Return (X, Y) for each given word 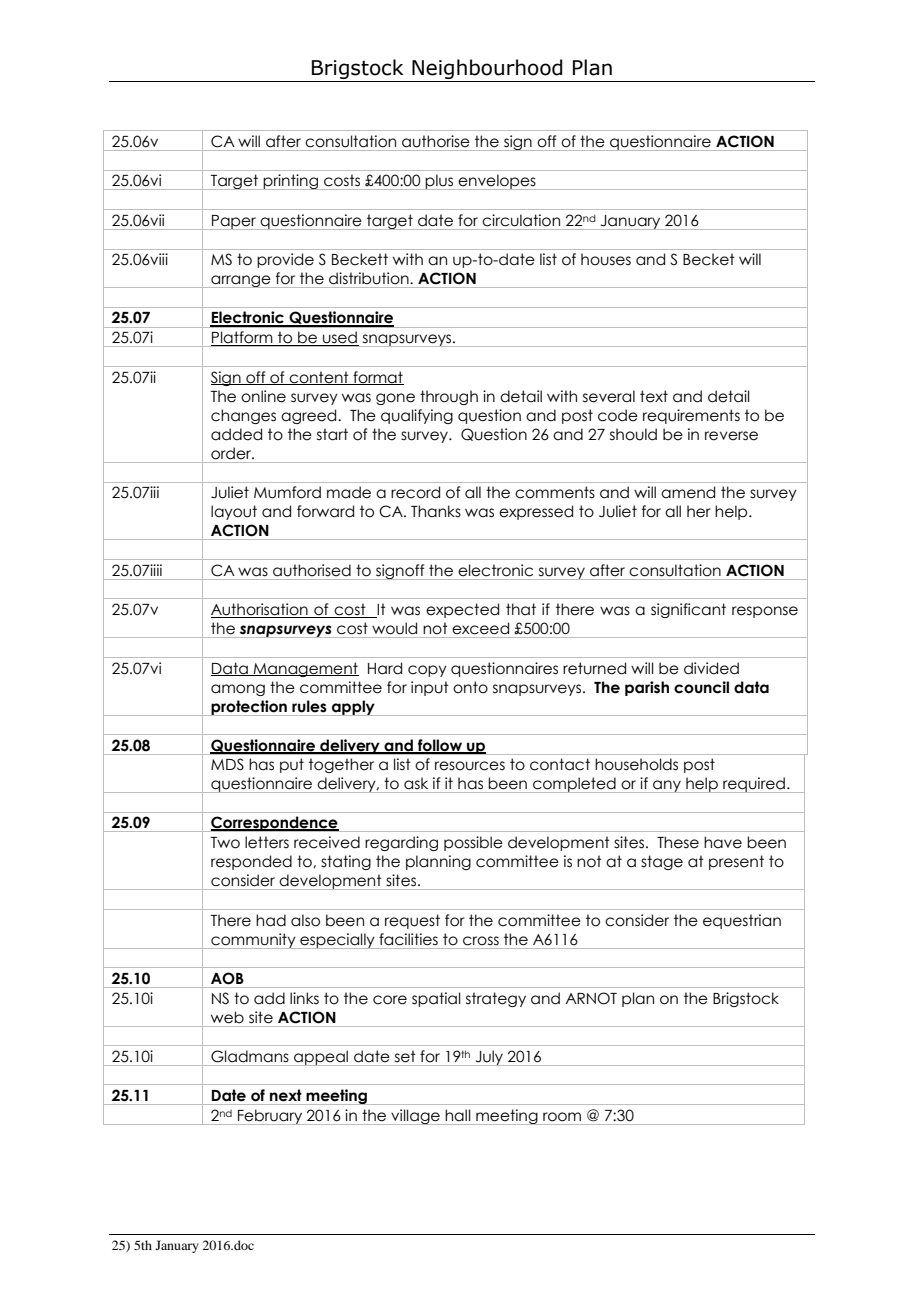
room (562, 1117)
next (286, 1095)
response (765, 612)
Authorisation (260, 610)
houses (606, 259)
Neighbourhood (487, 70)
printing (291, 182)
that (521, 609)
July (489, 1058)
